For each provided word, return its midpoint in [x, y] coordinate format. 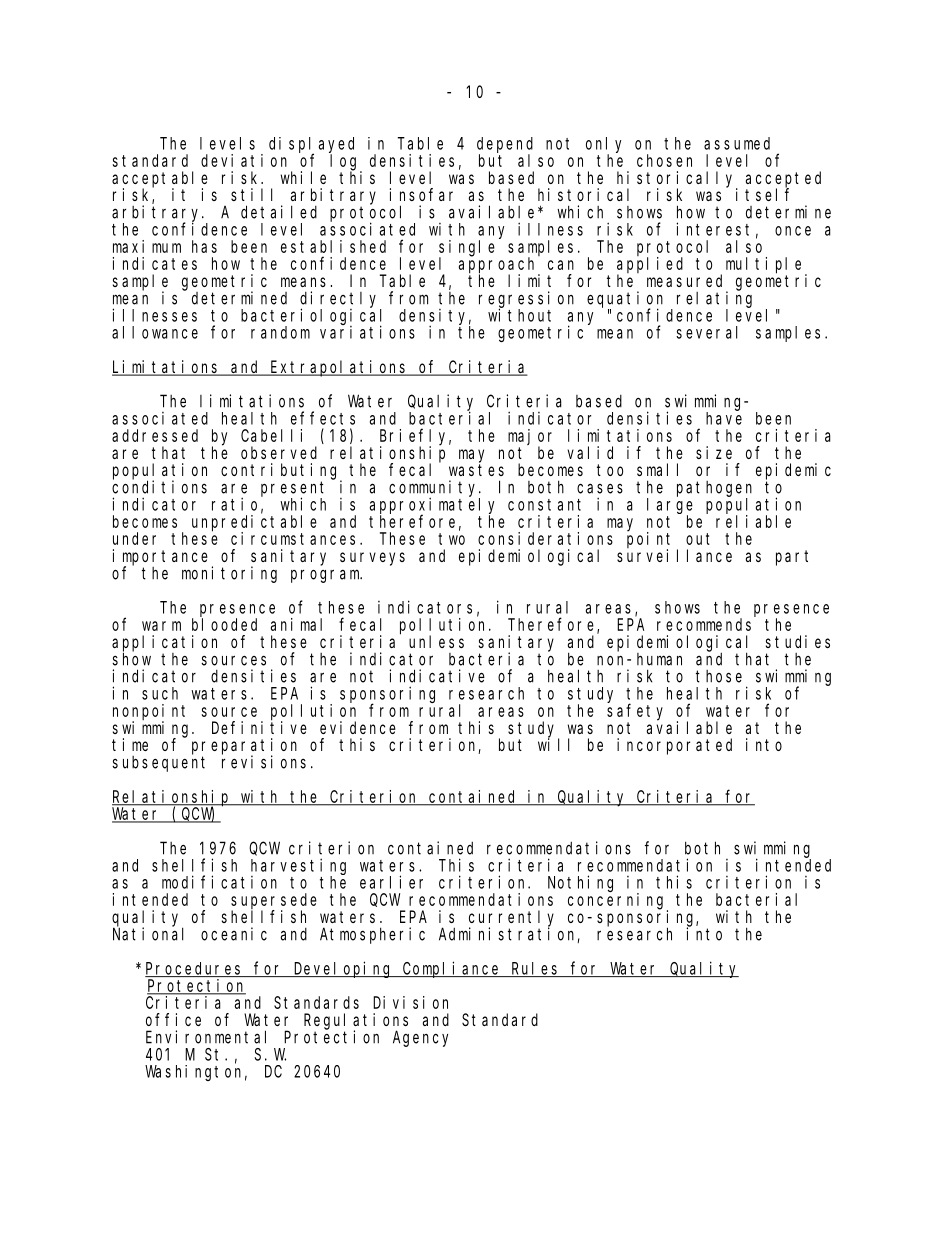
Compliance [452, 969]
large [670, 507]
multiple [766, 266]
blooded [224, 624]
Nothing [580, 883]
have [724, 418]
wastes [476, 470]
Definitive [259, 727]
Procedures [195, 969]
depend [505, 146]
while [303, 177]
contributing [281, 472]
